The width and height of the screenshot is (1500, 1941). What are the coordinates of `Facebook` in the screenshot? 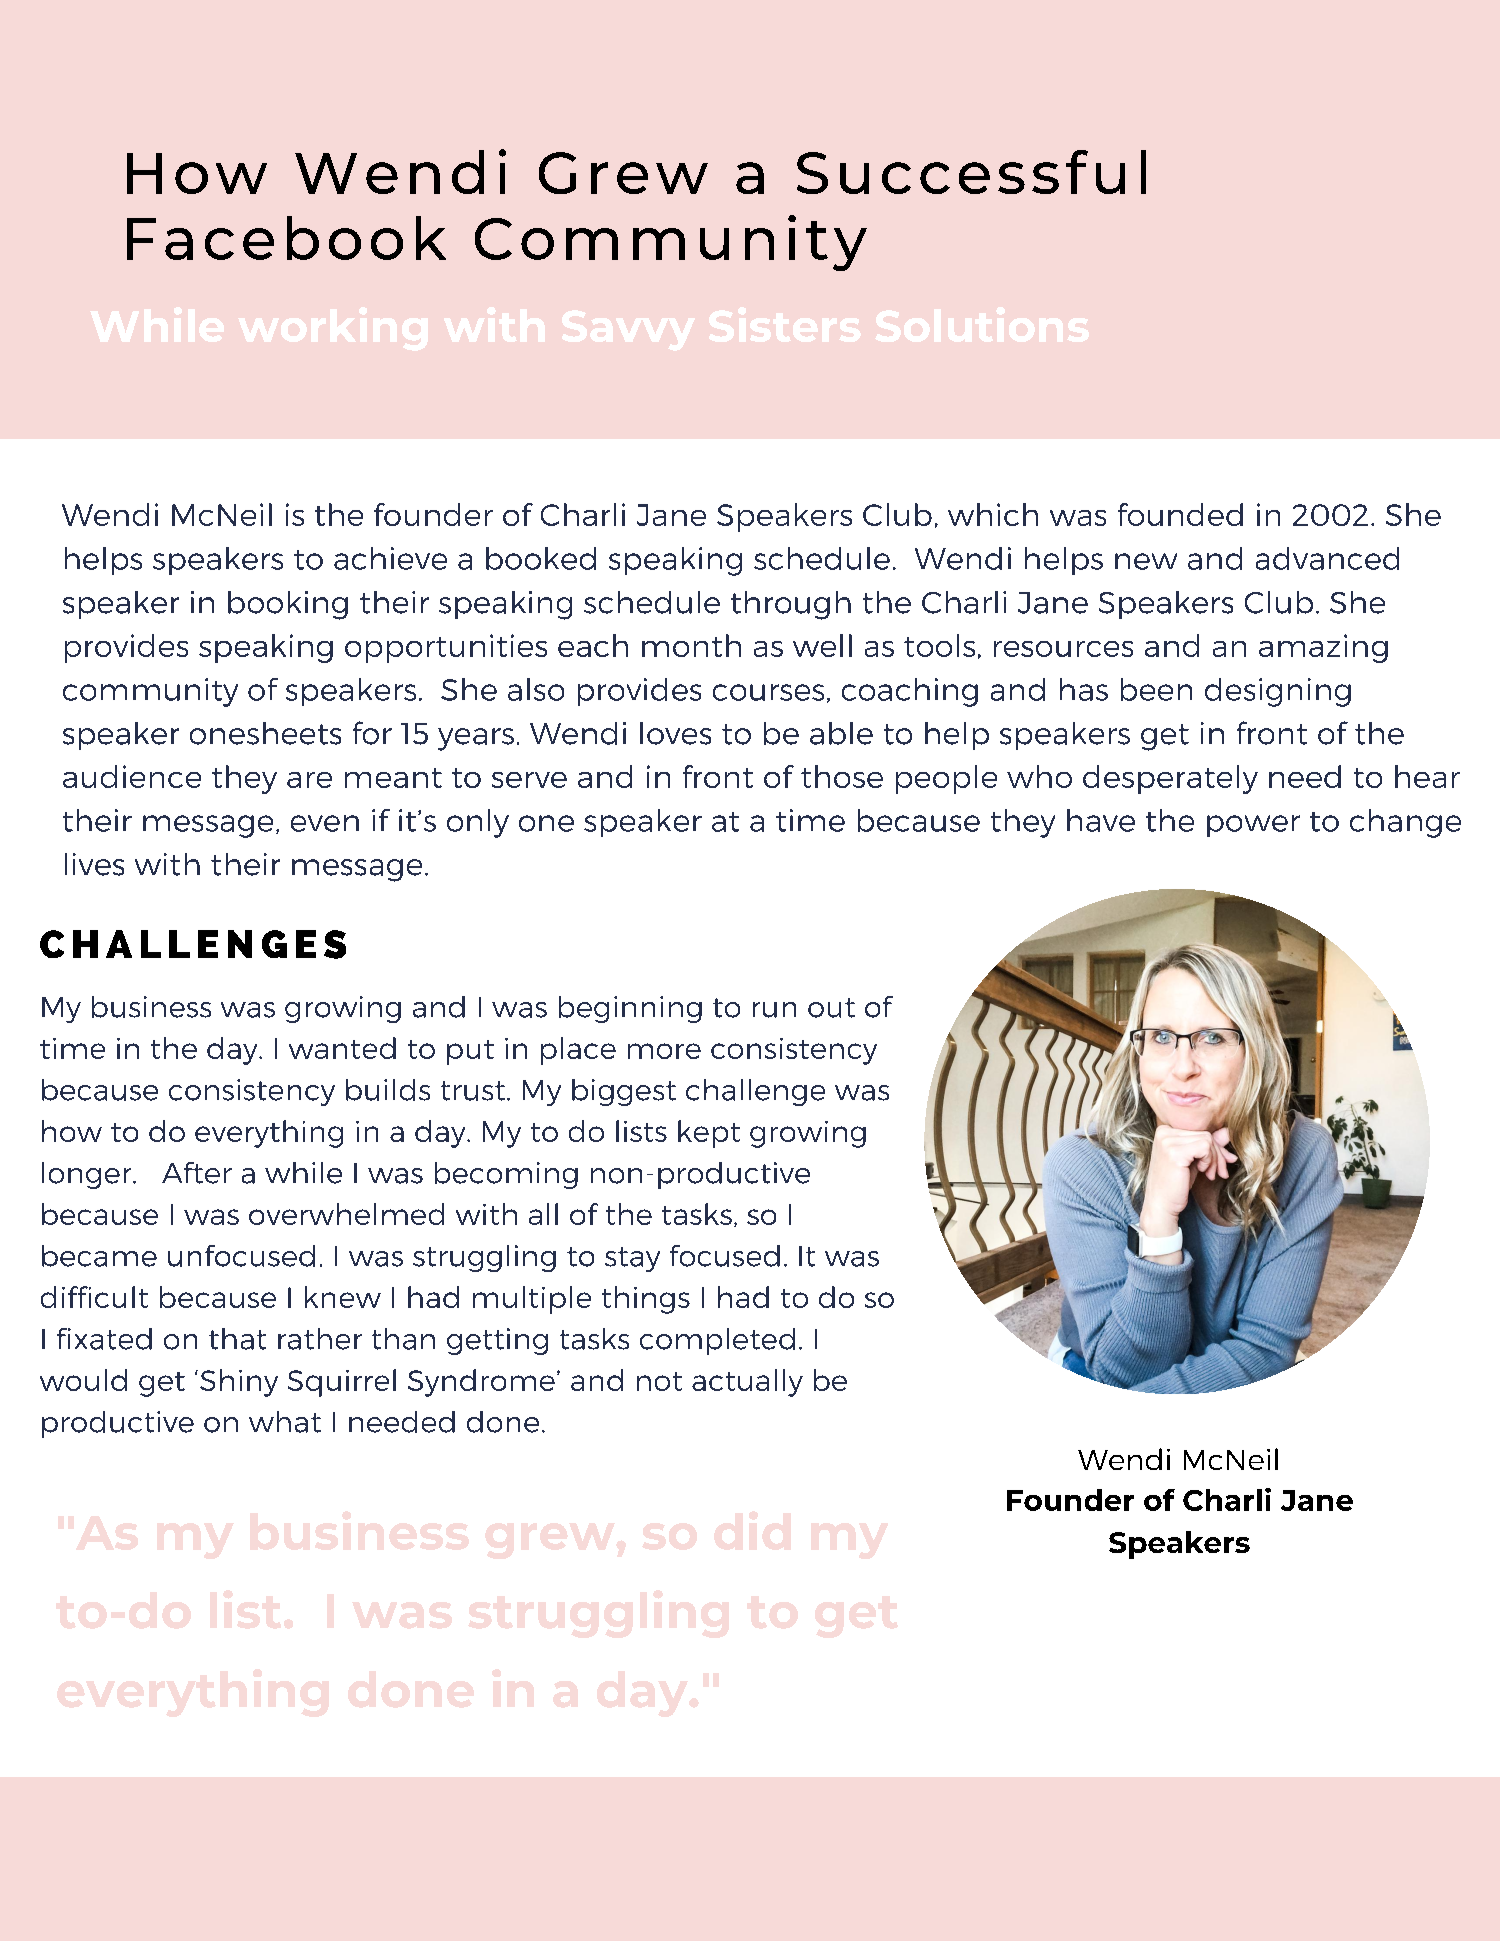 It's located at (286, 238).
